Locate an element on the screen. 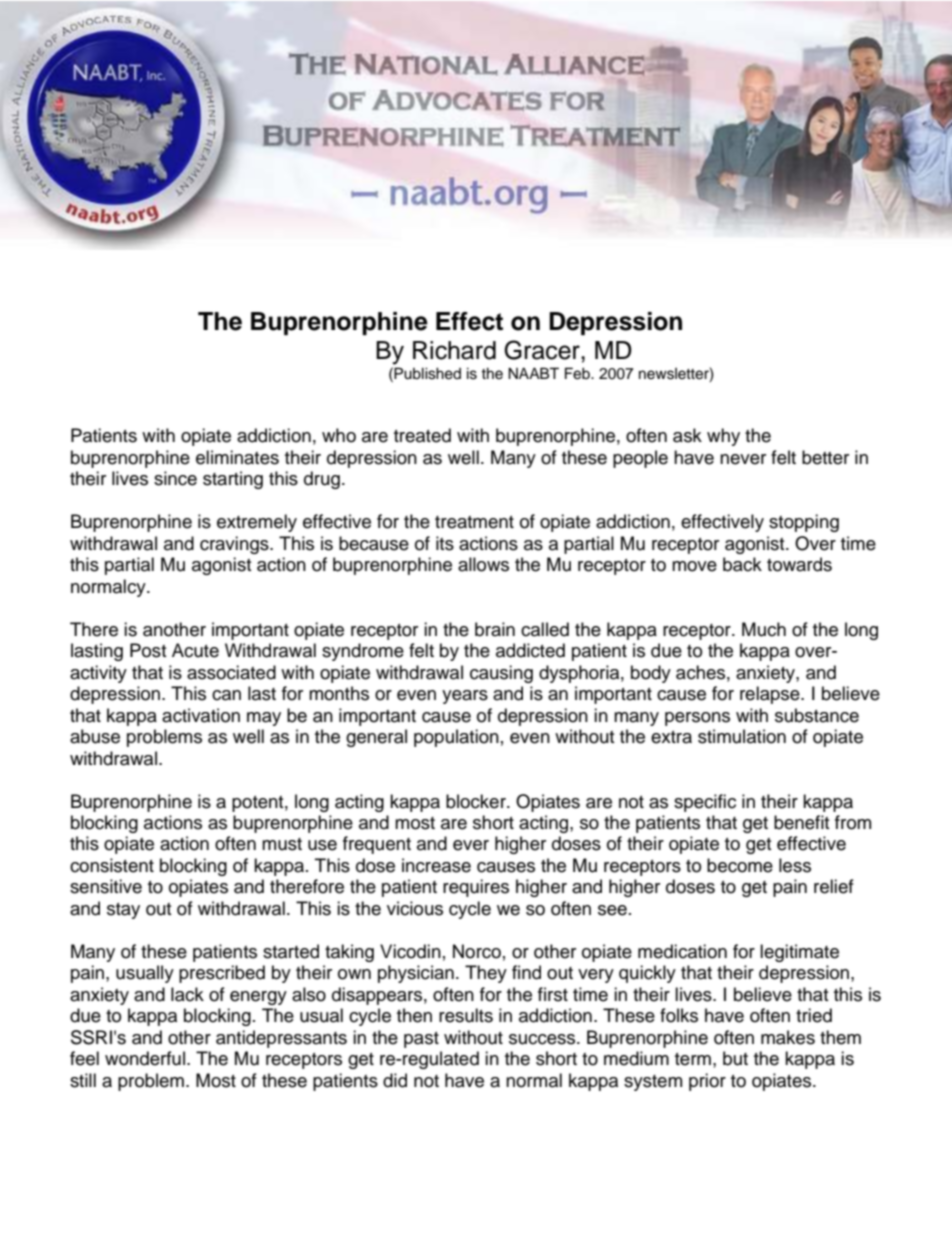 This screenshot has width=952, height=1233. activation is located at coordinates (201, 715).
